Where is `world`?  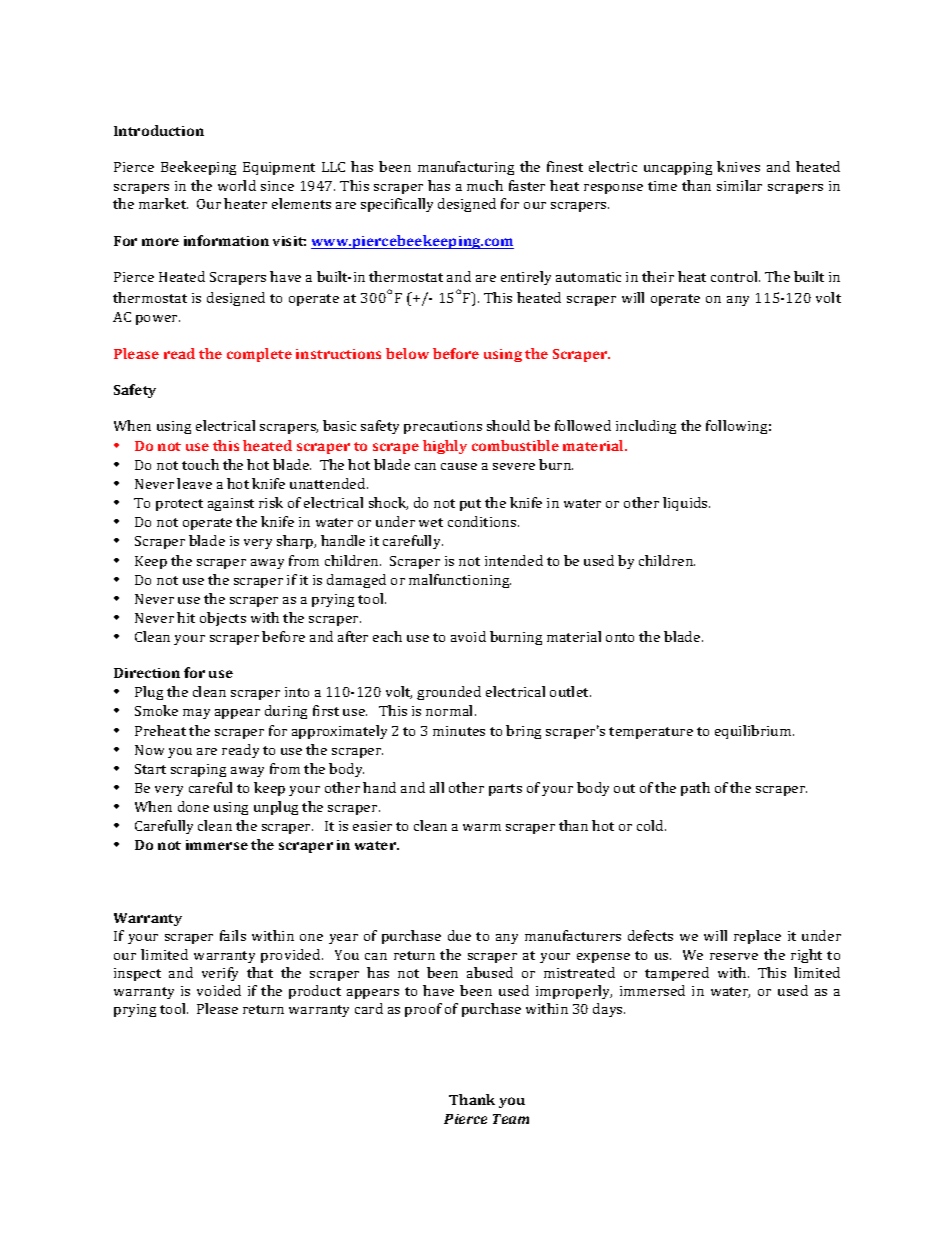
world is located at coordinates (237, 185).
